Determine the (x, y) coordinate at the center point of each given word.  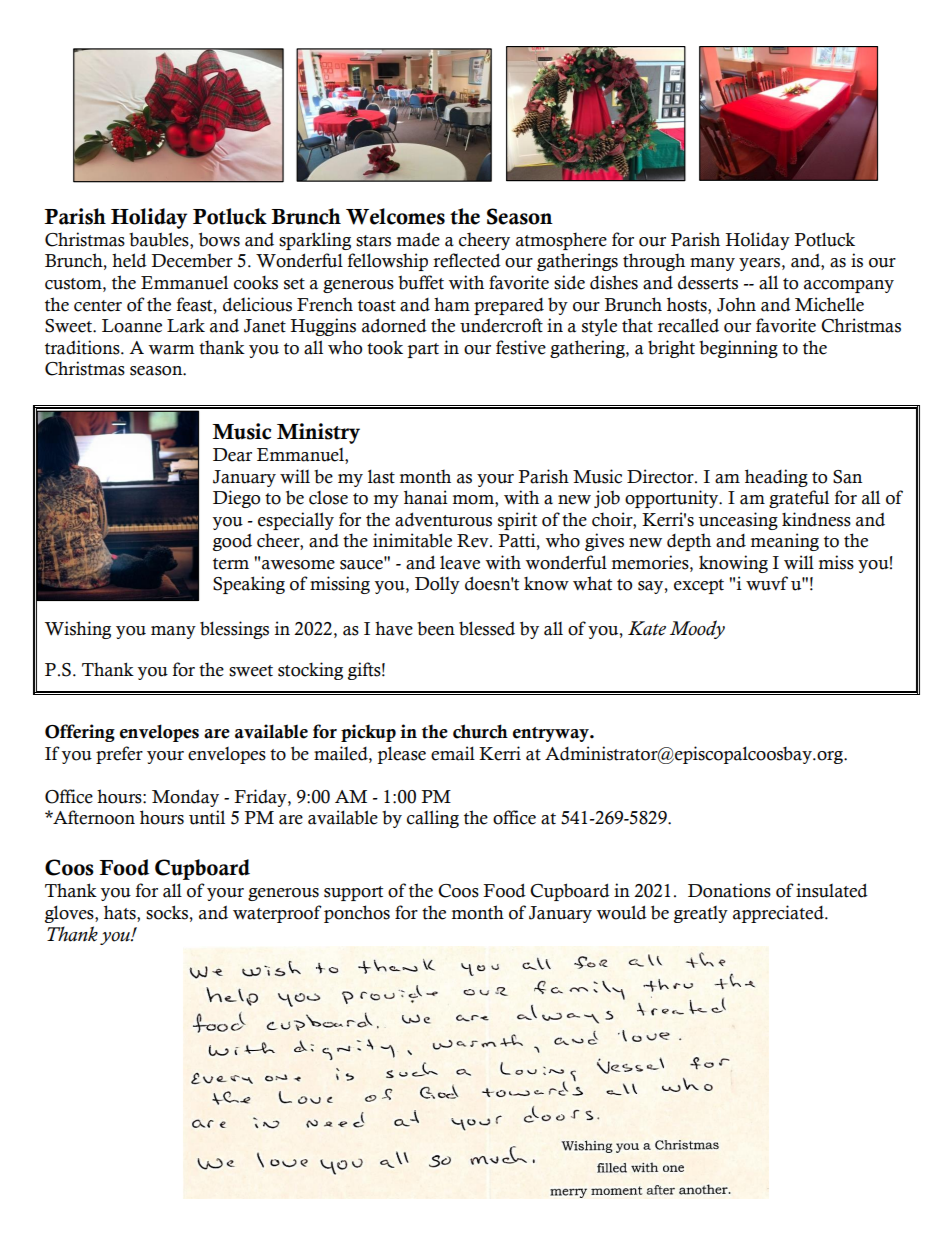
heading (776, 478)
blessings (234, 630)
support (353, 893)
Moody (697, 629)
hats (121, 913)
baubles (160, 240)
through (654, 262)
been (436, 628)
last (381, 476)
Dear (232, 455)
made (418, 239)
